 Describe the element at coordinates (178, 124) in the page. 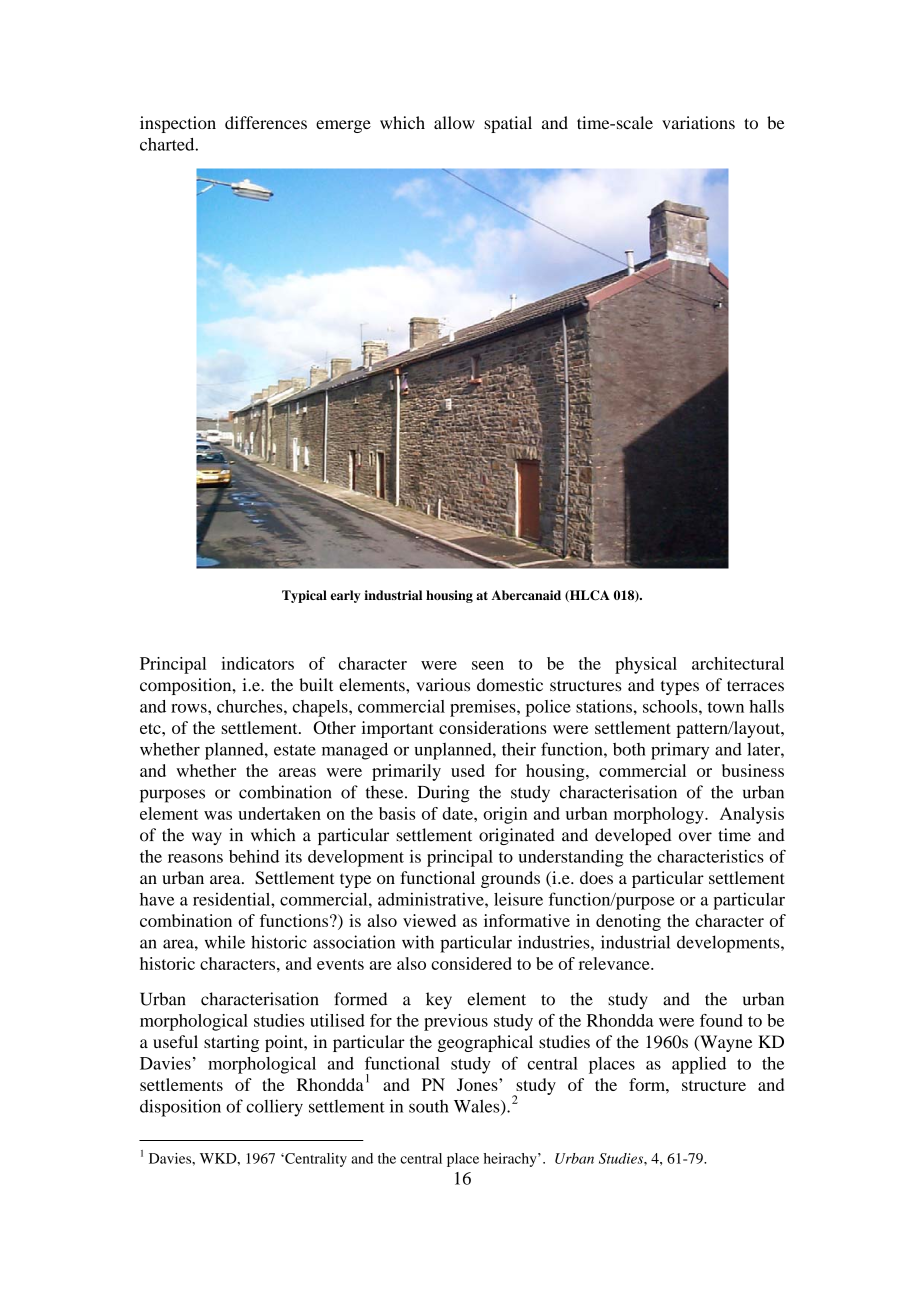

I see `inspection` at that location.
